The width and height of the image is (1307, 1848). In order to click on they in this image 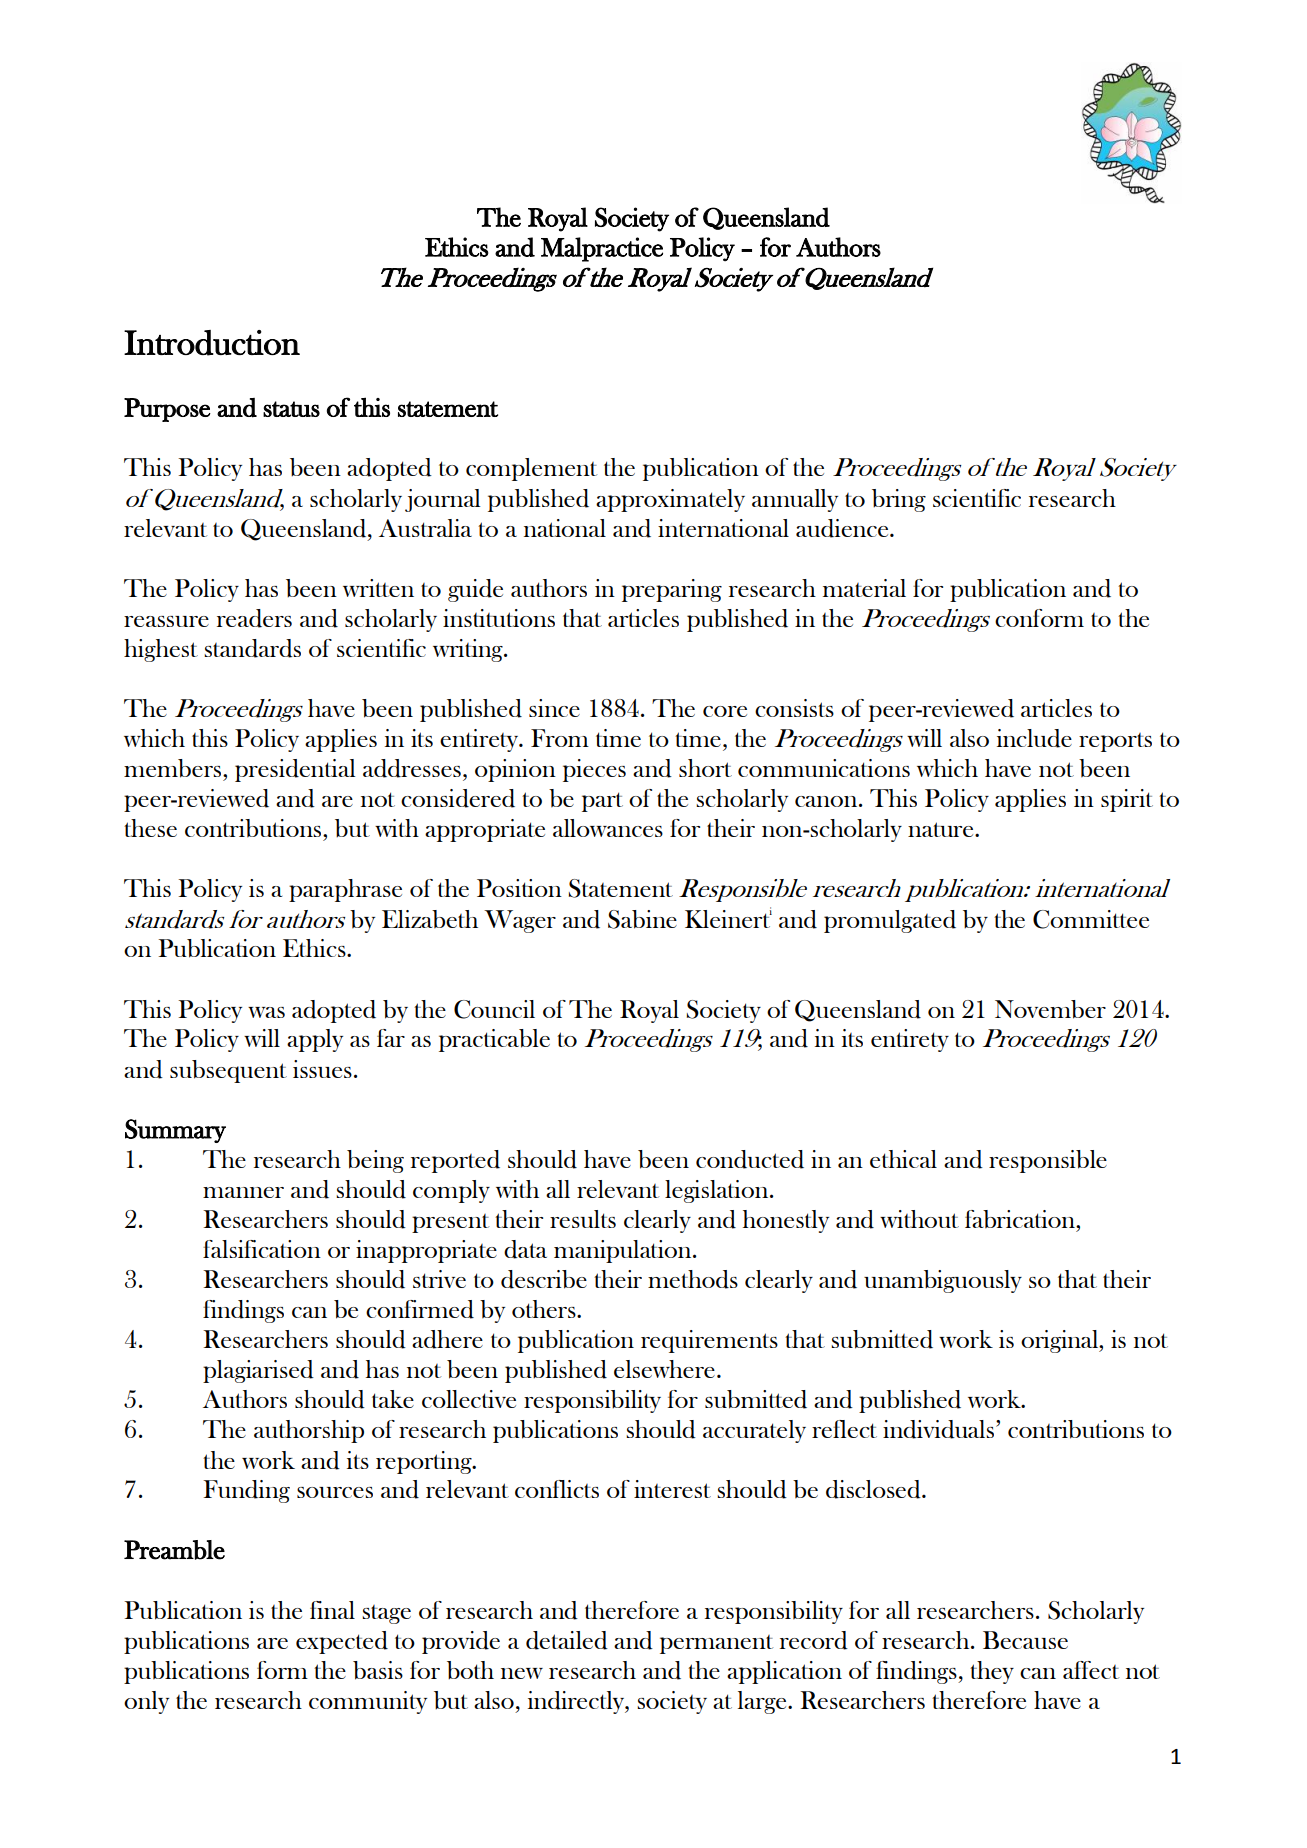, I will do `click(992, 1672)`.
